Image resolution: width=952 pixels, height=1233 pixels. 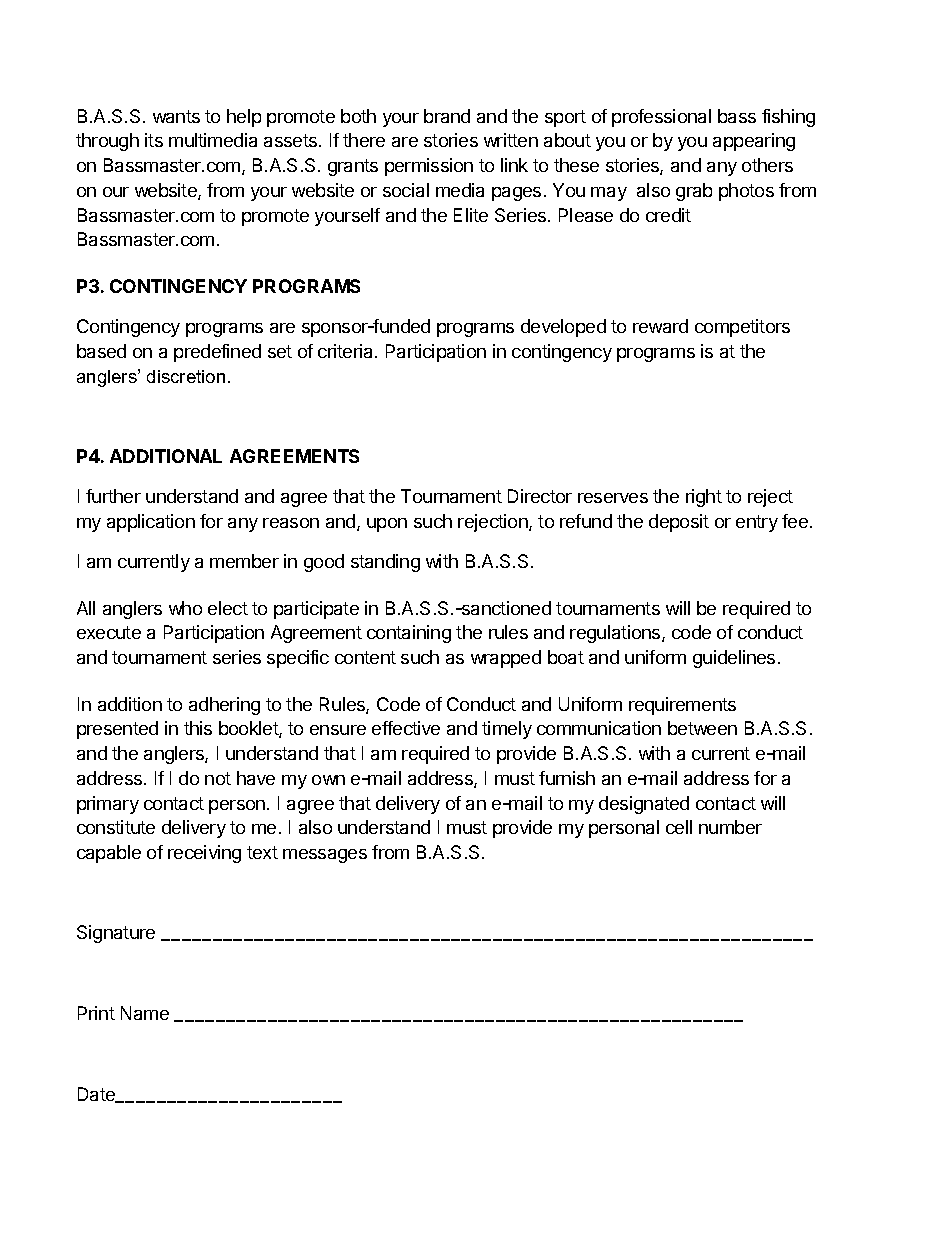 I want to click on this, so click(x=198, y=728).
